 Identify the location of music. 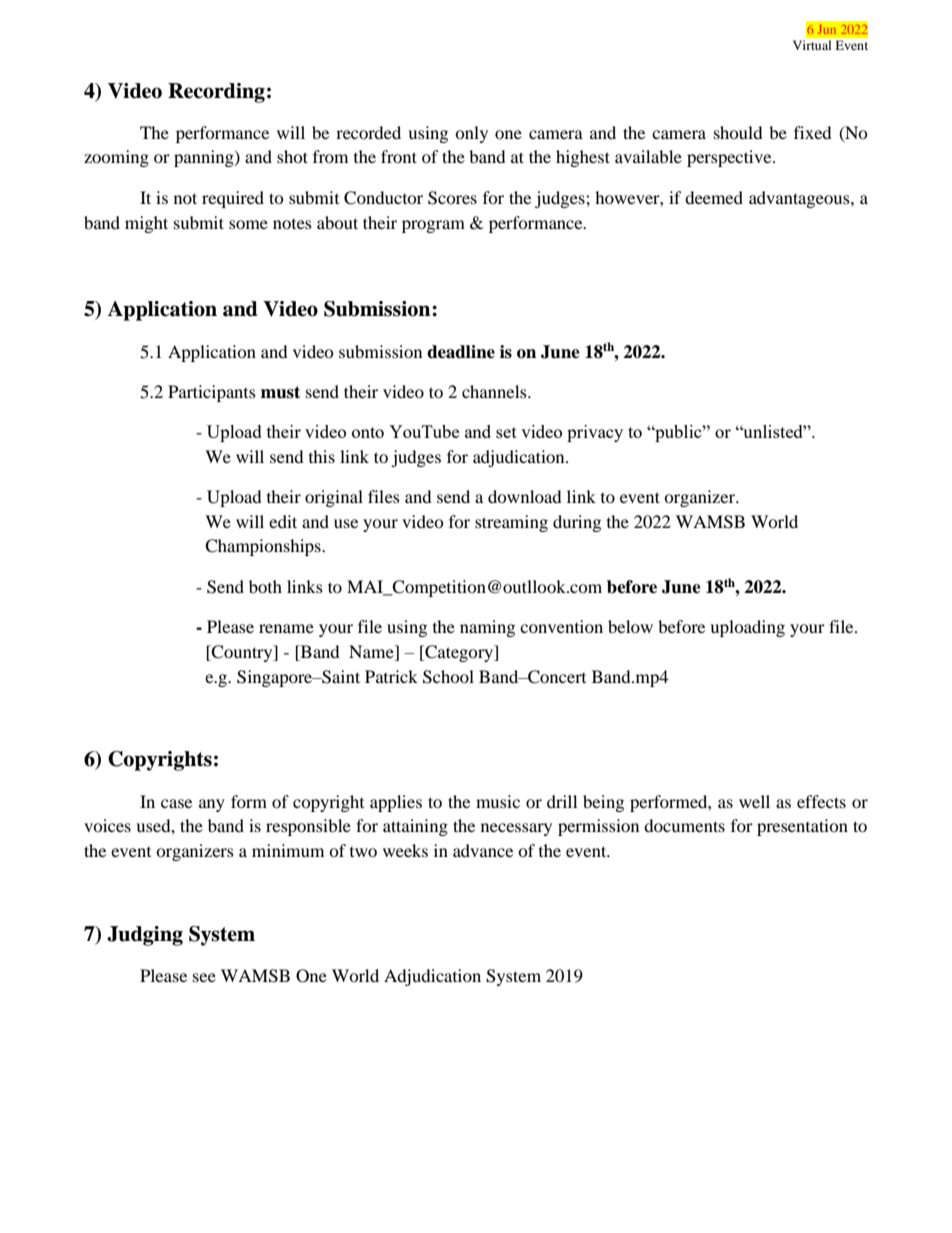
(498, 801).
